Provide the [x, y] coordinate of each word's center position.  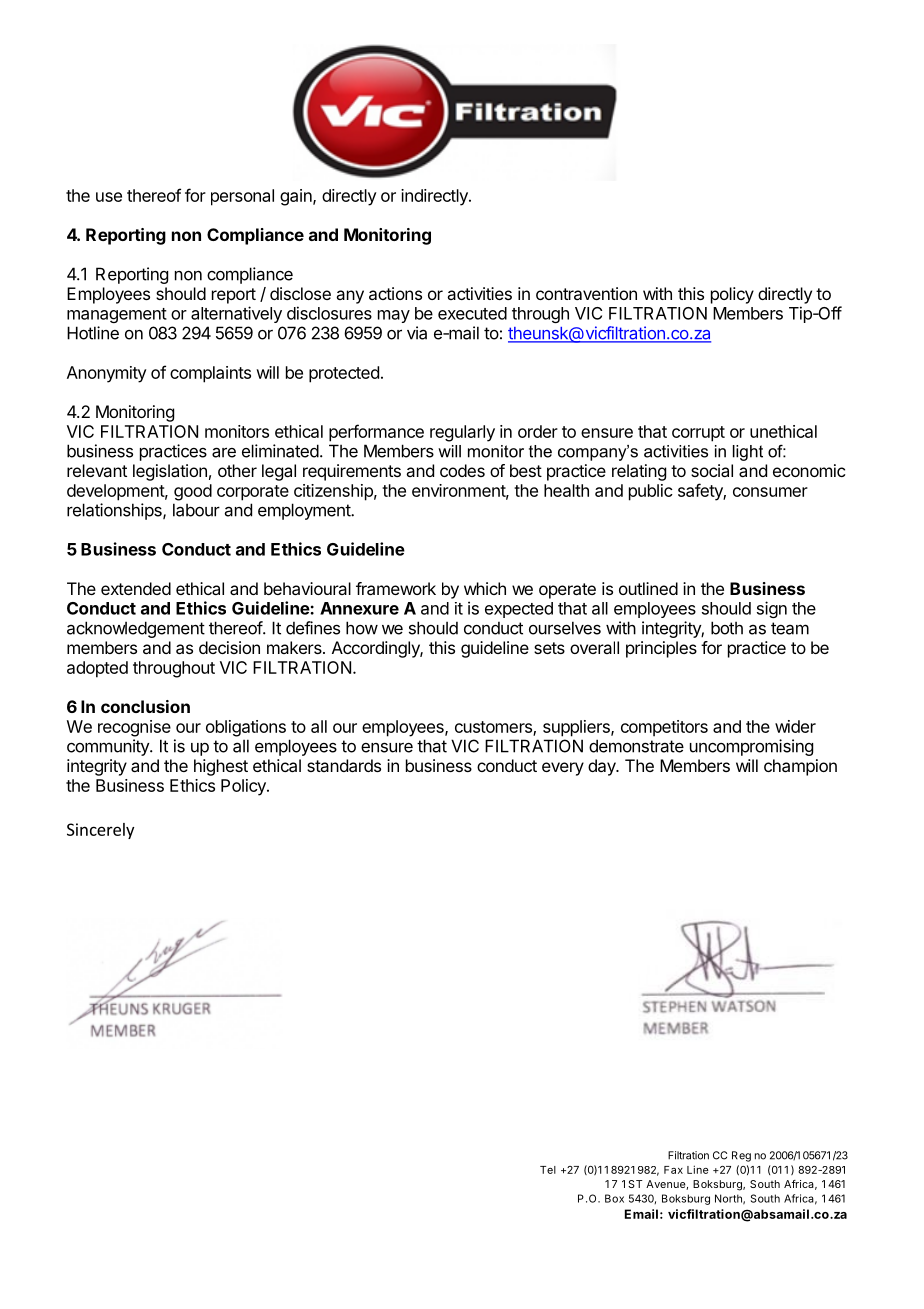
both [727, 628]
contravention [586, 293]
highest [221, 767]
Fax [673, 1170]
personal [242, 197]
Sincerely [100, 831]
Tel [548, 1170]
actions [395, 293]
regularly [462, 433]
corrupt [698, 434]
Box [614, 1198]
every [563, 769]
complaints [210, 374]
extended [136, 588]
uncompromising [751, 747]
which [485, 588]
